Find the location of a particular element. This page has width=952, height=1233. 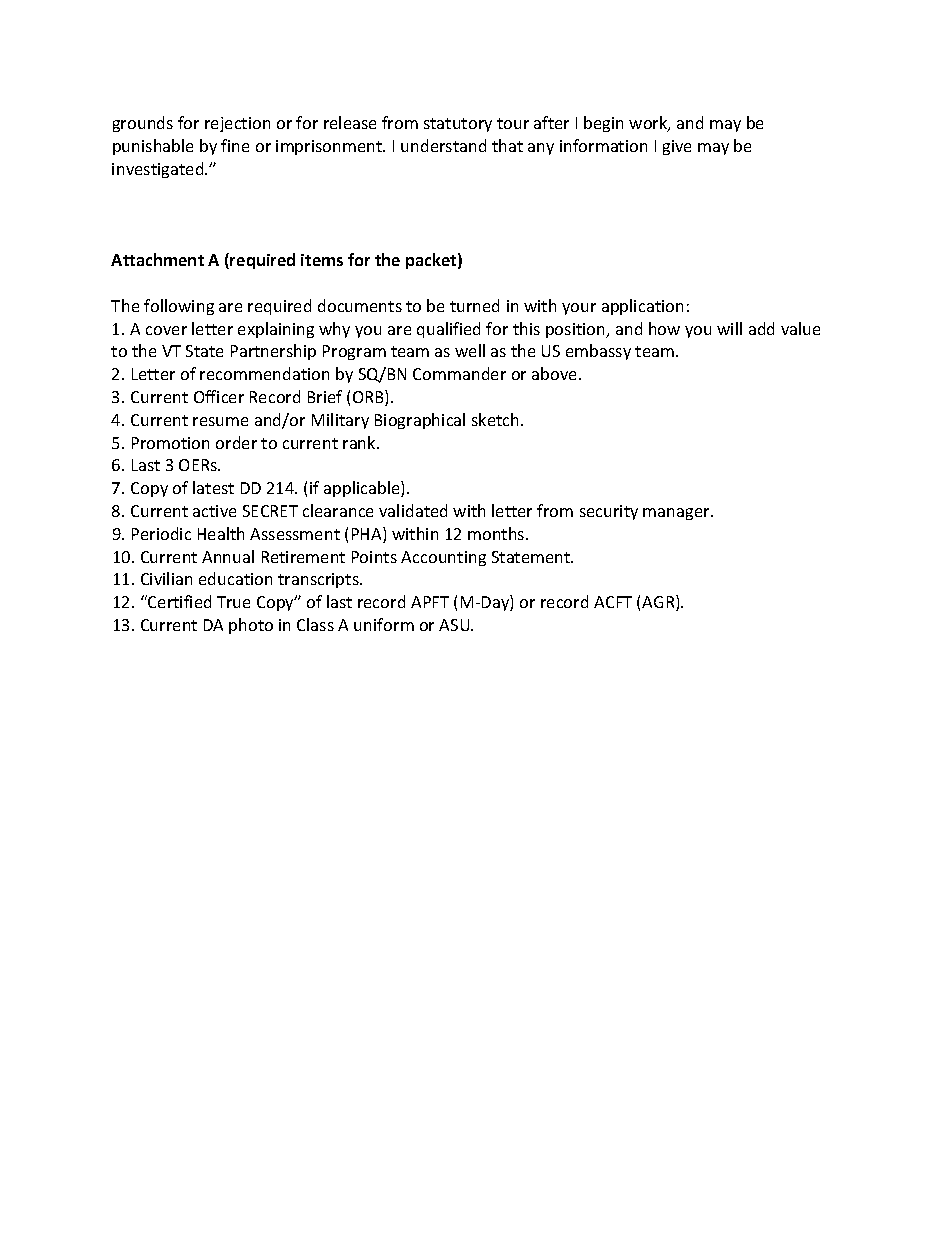

fine is located at coordinates (235, 145).
